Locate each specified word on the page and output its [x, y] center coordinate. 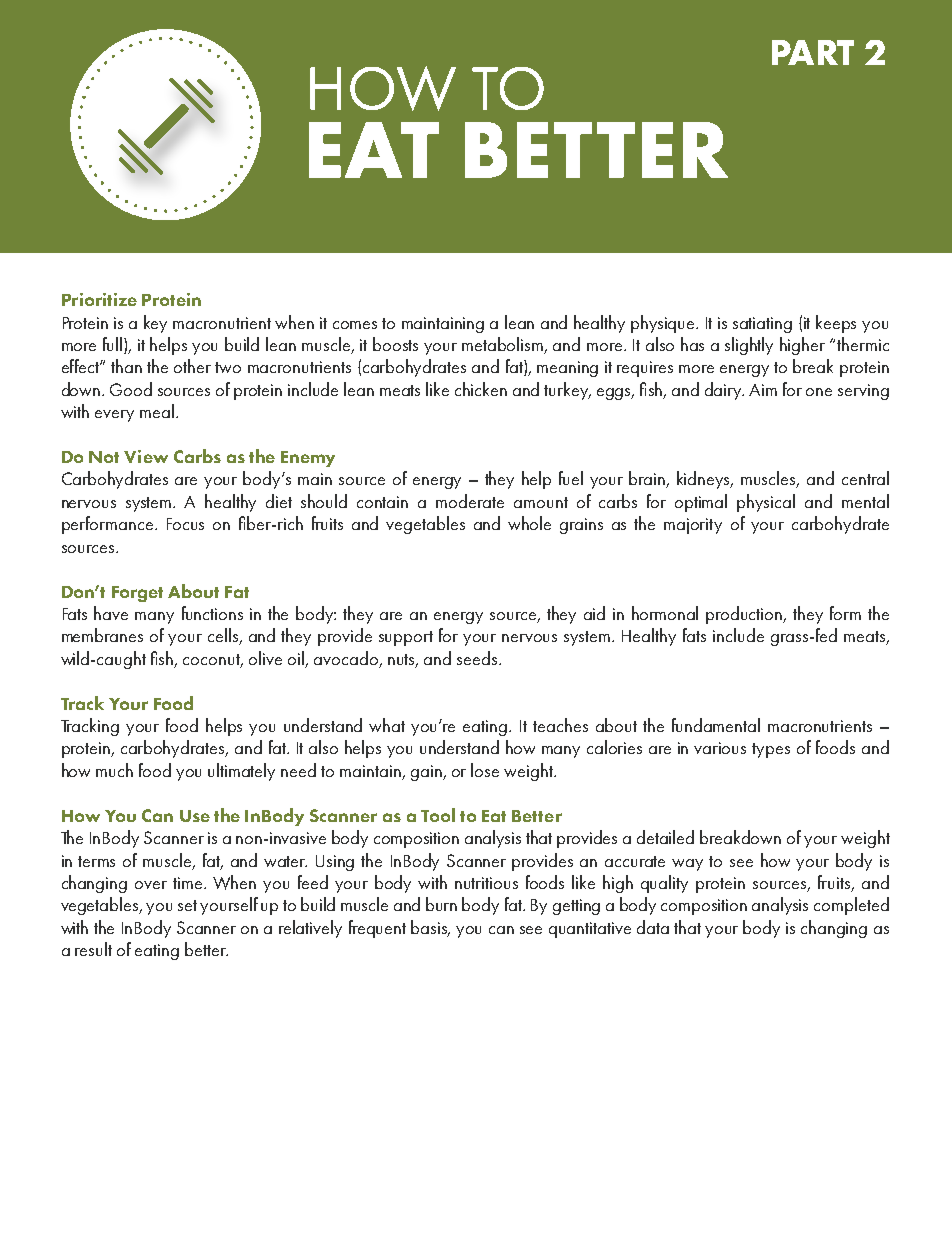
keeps [836, 324]
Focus [185, 524]
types [771, 750]
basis [430, 928]
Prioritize [99, 299]
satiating [762, 325]
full [112, 344]
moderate [470, 501]
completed [851, 906]
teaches [560, 725]
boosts [395, 344]
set [187, 905]
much [114, 770]
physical [766, 503]
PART [813, 52]
